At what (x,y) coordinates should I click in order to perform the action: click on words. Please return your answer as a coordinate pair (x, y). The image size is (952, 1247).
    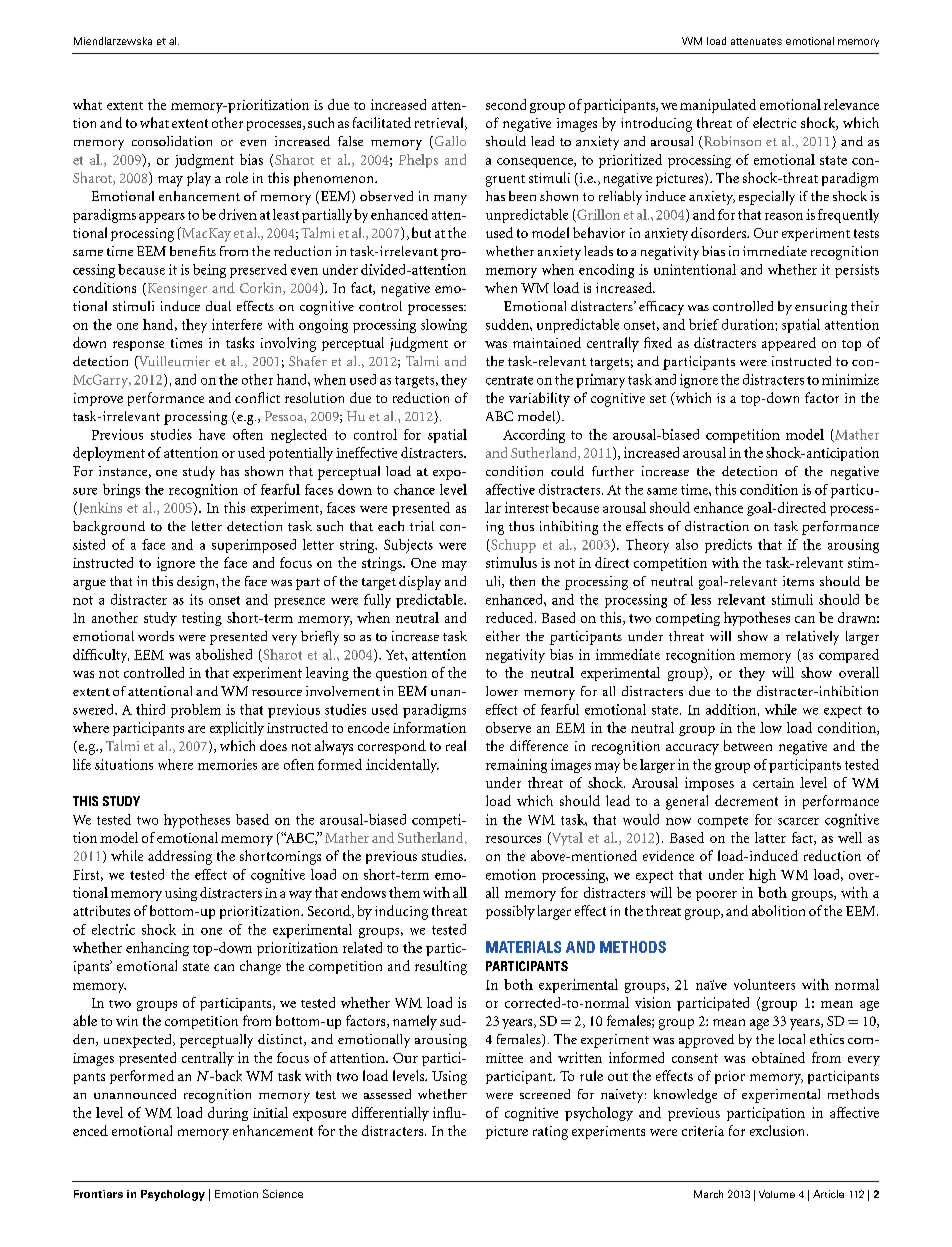
    Looking at the image, I should click on (156, 636).
